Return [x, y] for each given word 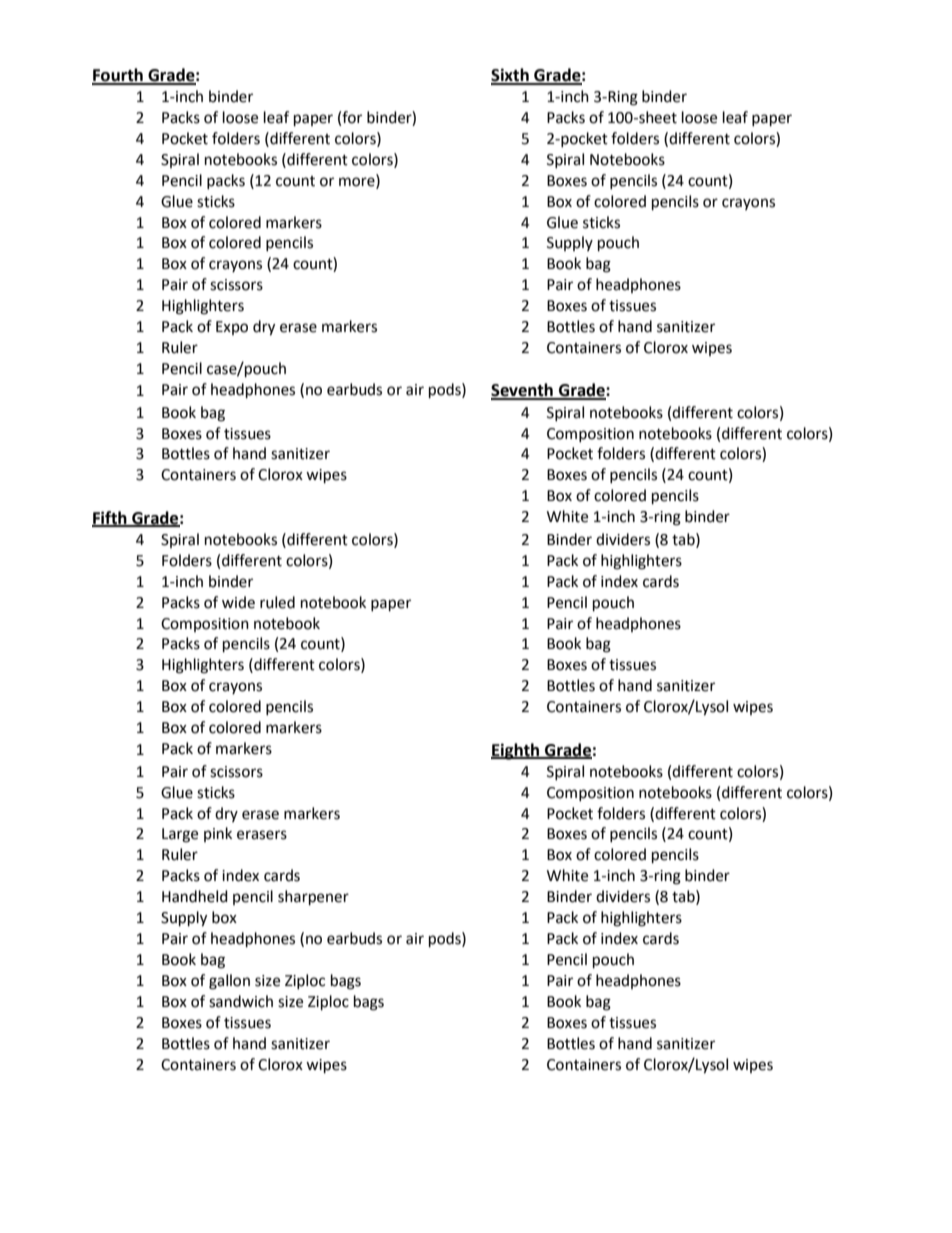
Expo [232, 328]
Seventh [523, 391]
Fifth [110, 518]
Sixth [511, 76]
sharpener [313, 898]
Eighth [516, 751]
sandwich [241, 1001]
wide [238, 602]
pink [218, 834]
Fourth [118, 76]
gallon [229, 982]
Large [180, 835]
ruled [277, 602]
